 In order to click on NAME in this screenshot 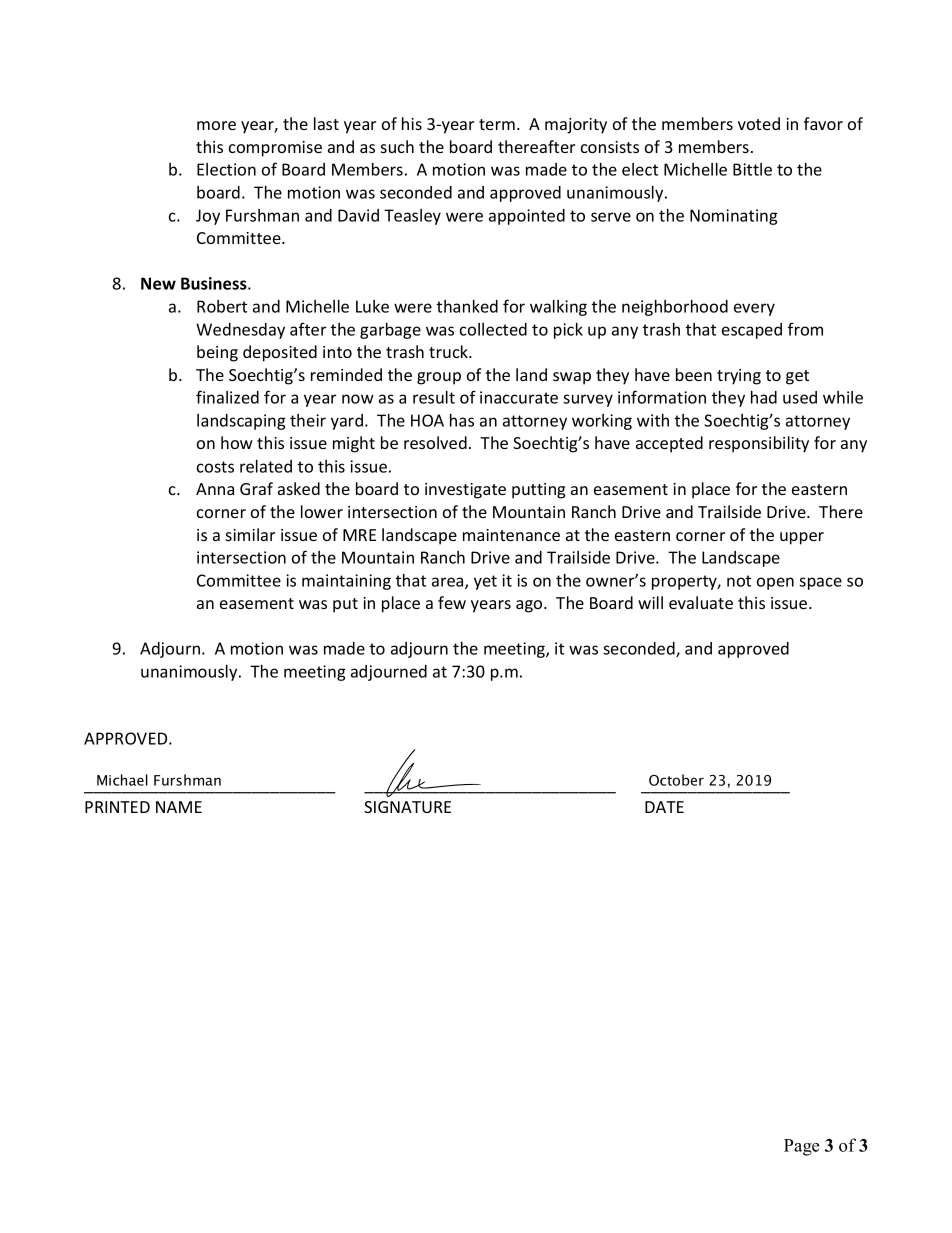, I will do `click(179, 807)`.
